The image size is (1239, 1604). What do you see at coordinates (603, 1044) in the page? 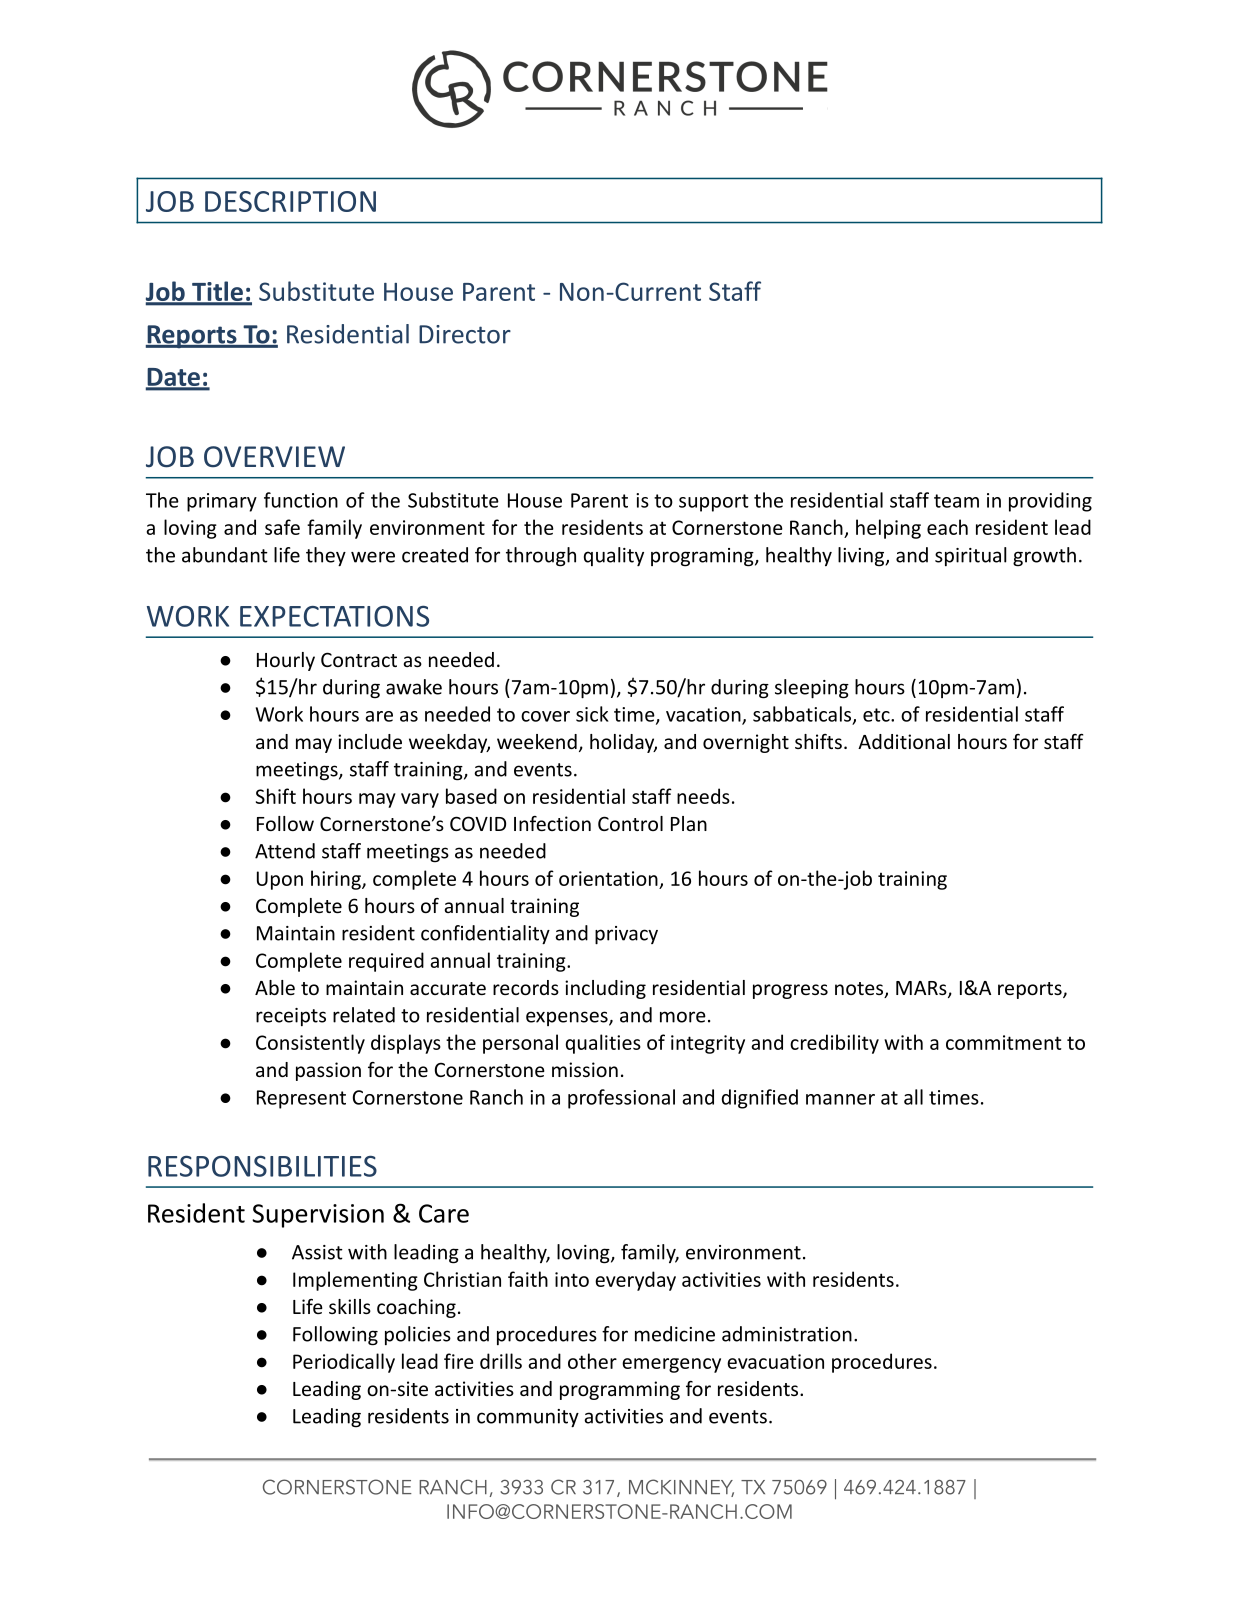
I see `qualities` at bounding box center [603, 1044].
